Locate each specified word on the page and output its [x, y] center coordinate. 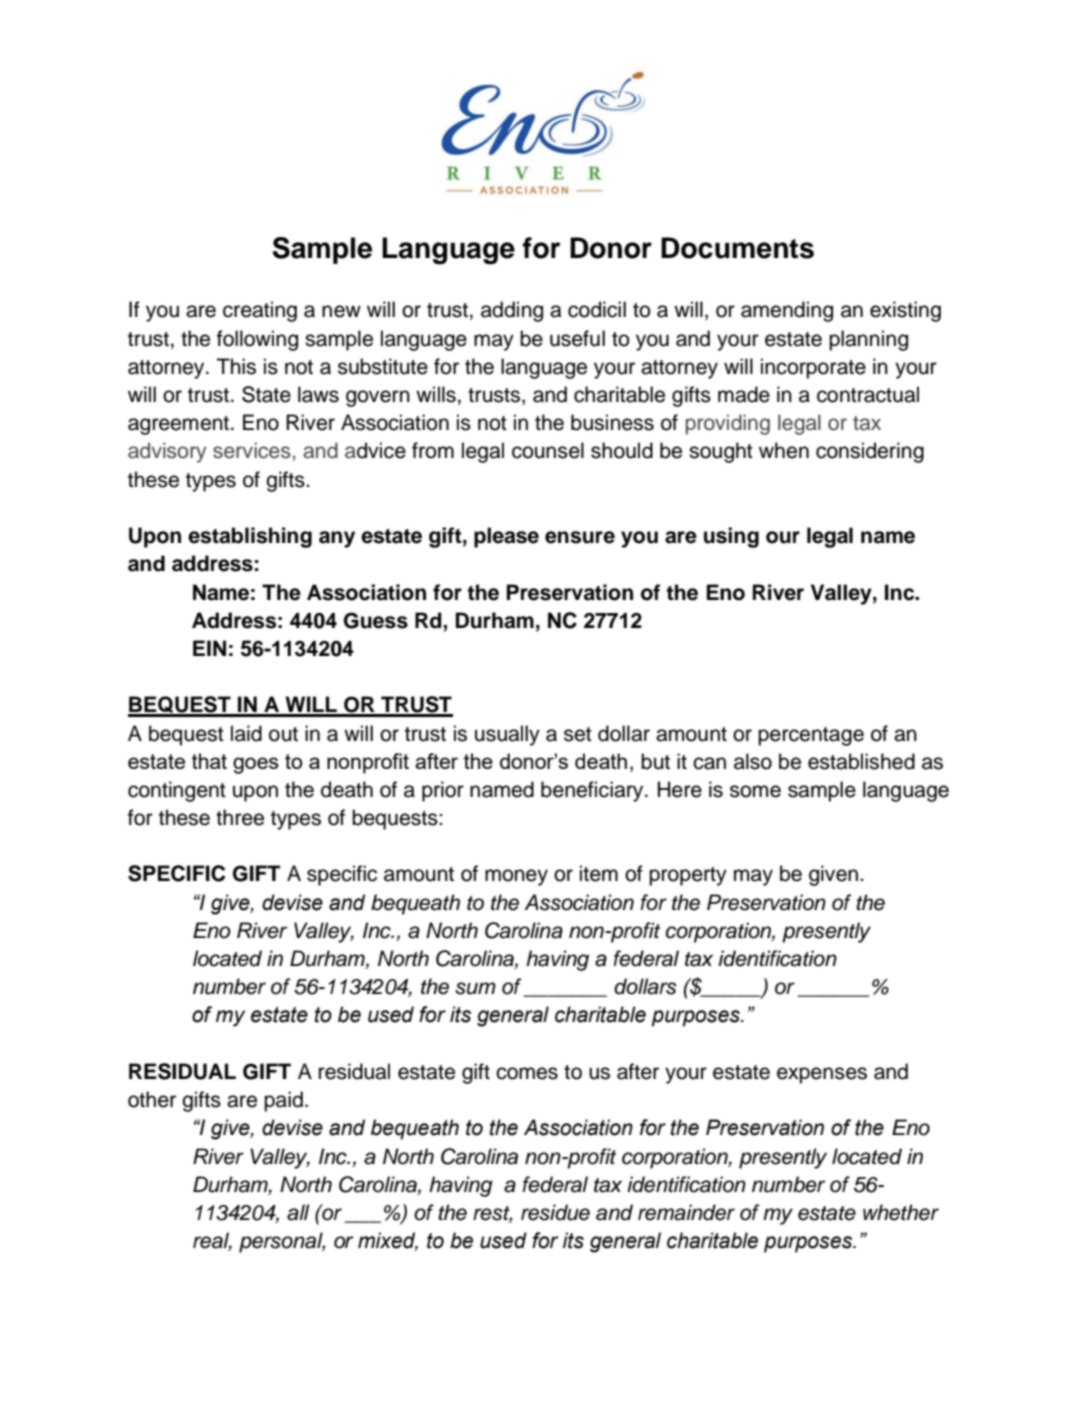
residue [555, 1212]
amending [787, 311]
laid [246, 733]
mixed [388, 1241]
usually [507, 735]
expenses [822, 1075]
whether [901, 1212]
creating [260, 311]
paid [283, 1101]
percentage [811, 736]
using [731, 537]
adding [512, 311]
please [506, 537]
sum [475, 988]
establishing [250, 537]
